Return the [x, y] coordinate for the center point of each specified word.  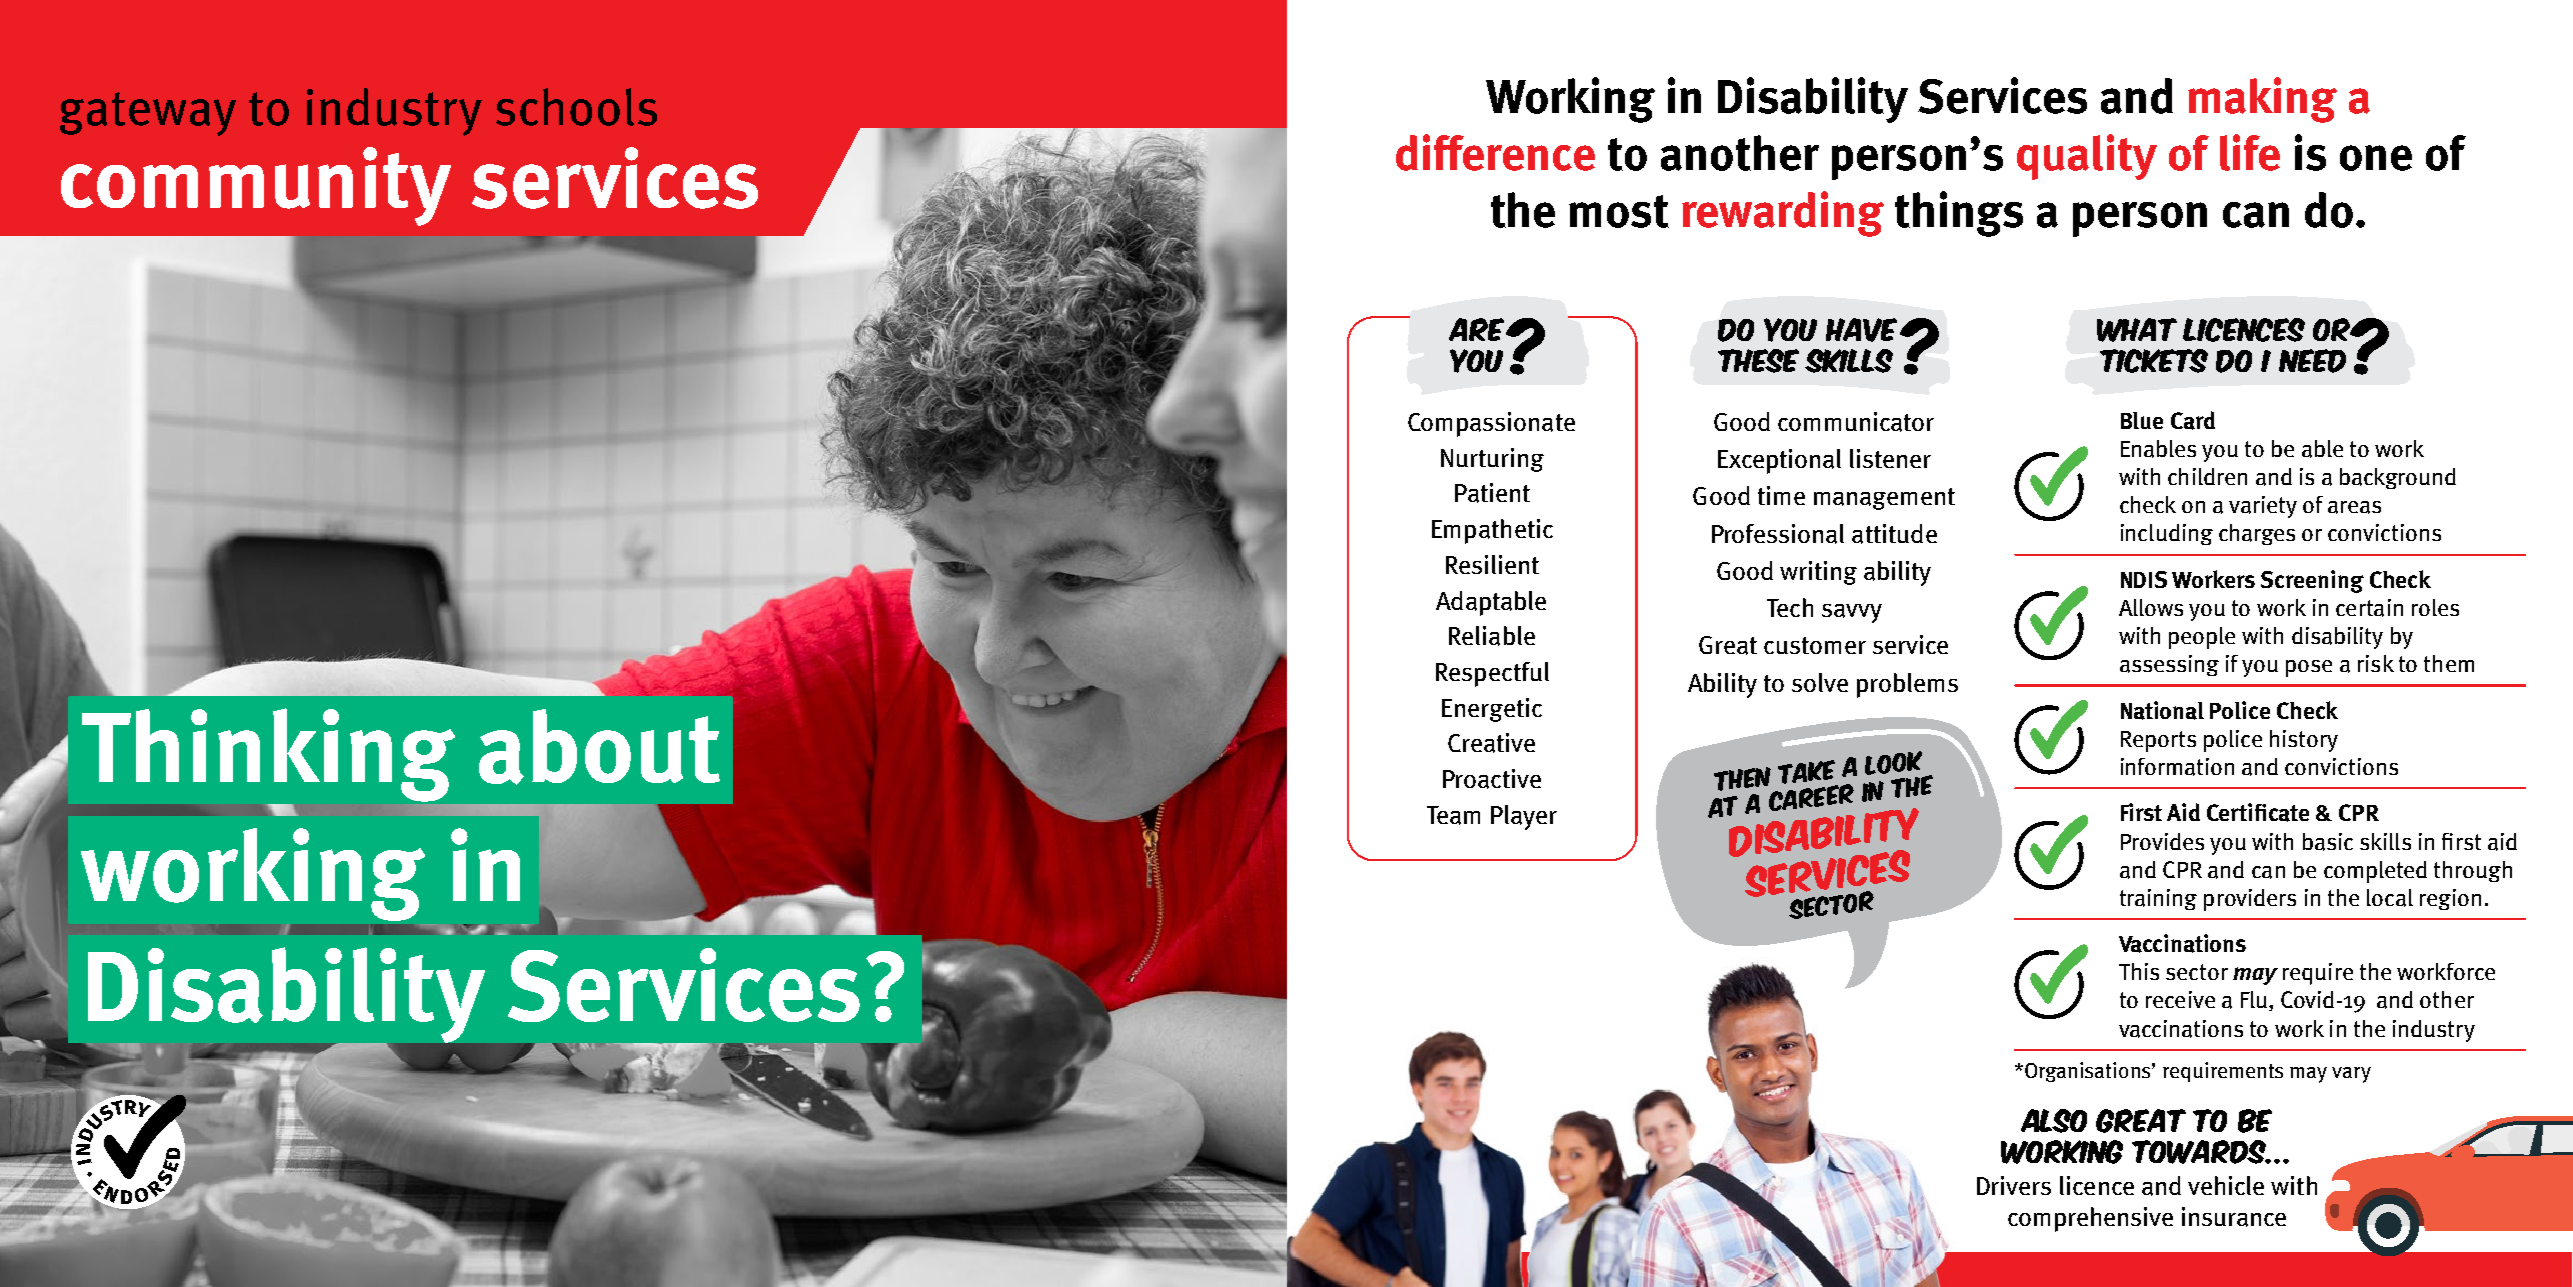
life [2250, 152]
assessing [2169, 665]
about [599, 747]
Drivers [2014, 1185]
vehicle [2226, 1185]
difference [1495, 152]
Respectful [1492, 674]
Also [2054, 1121]
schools [576, 107]
